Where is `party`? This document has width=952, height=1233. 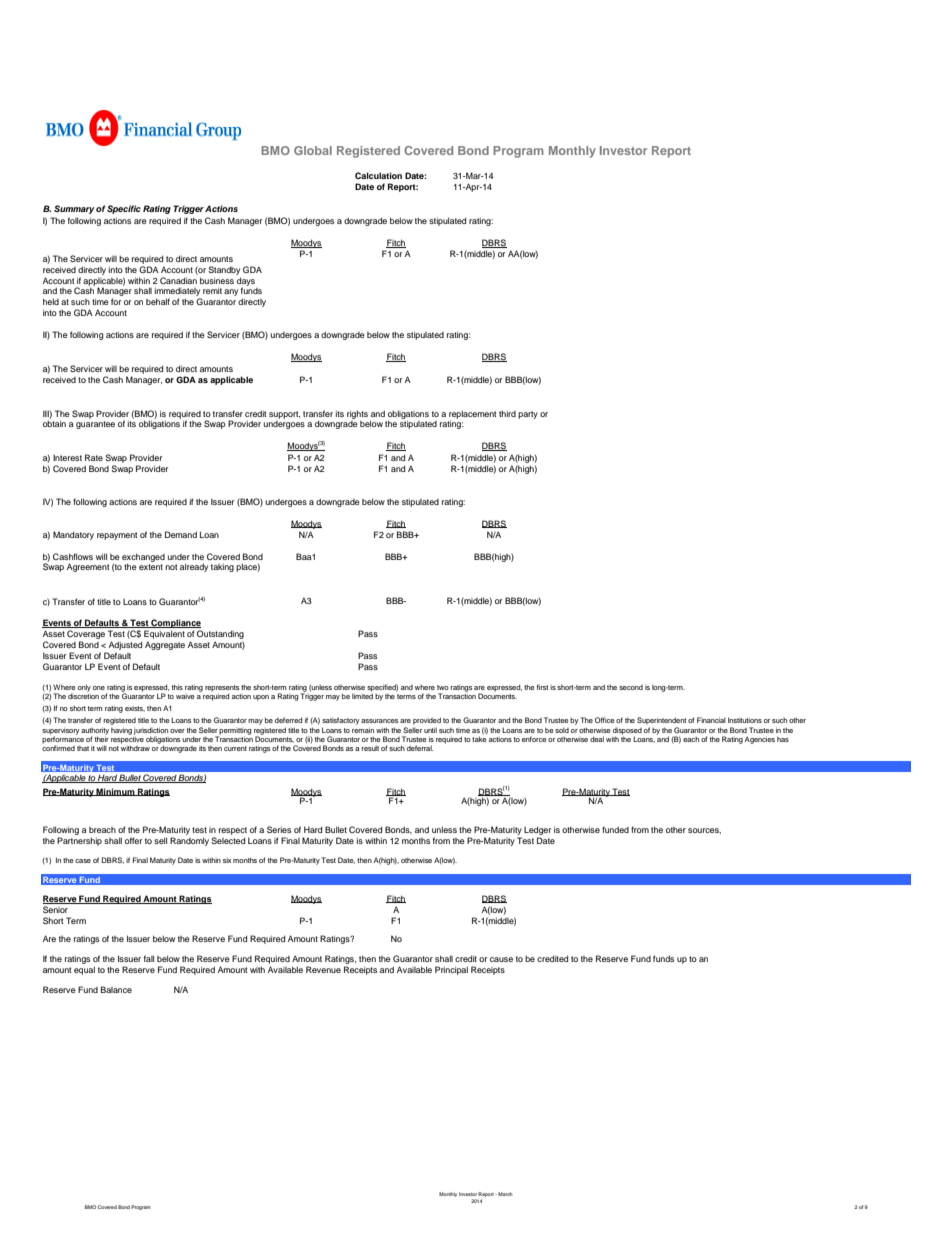 party is located at coordinates (528, 415).
